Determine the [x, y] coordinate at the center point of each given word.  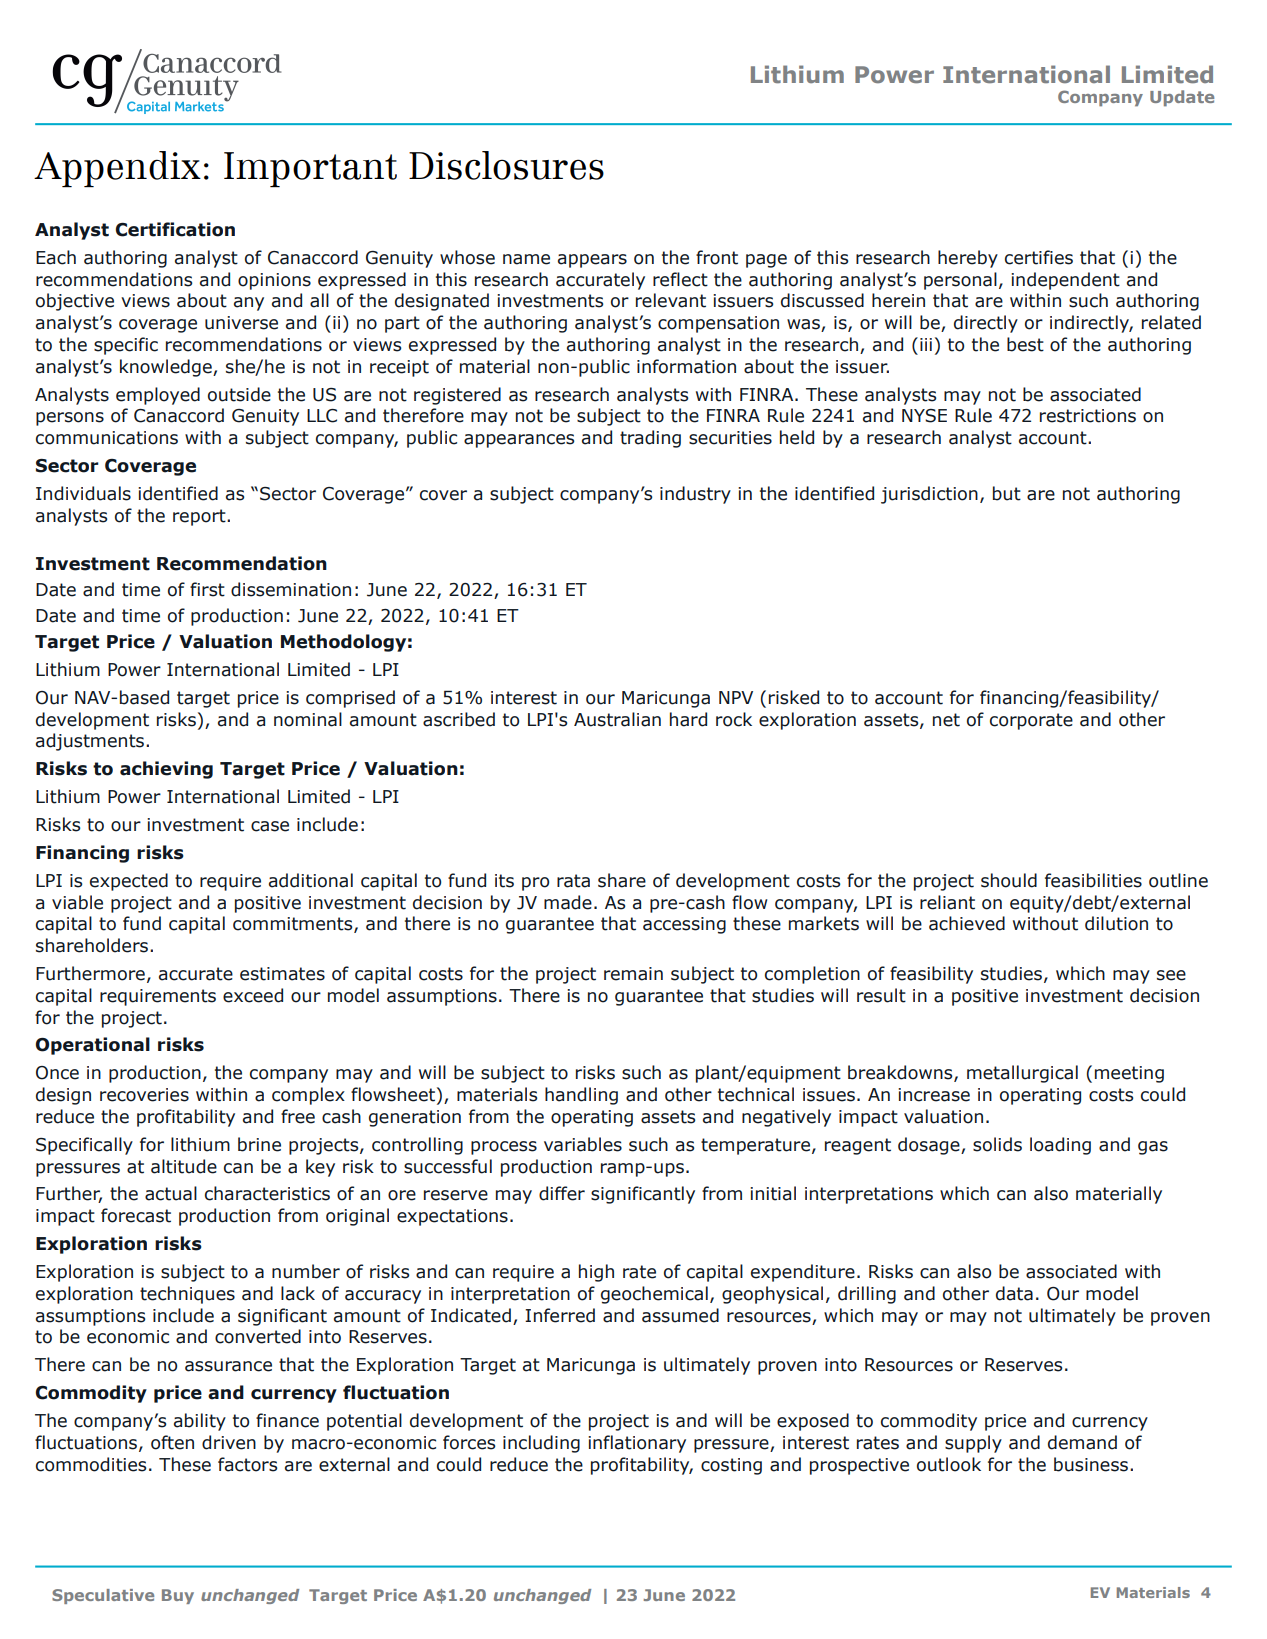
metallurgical [1022, 1074]
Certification [175, 229]
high [596, 1273]
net [946, 720]
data [1014, 1293]
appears [592, 261]
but [1007, 493]
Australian [617, 719]
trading [650, 439]
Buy [178, 1596]
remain [633, 974]
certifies [1039, 257]
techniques [187, 1295]
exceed [253, 995]
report [200, 517]
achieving [166, 770]
